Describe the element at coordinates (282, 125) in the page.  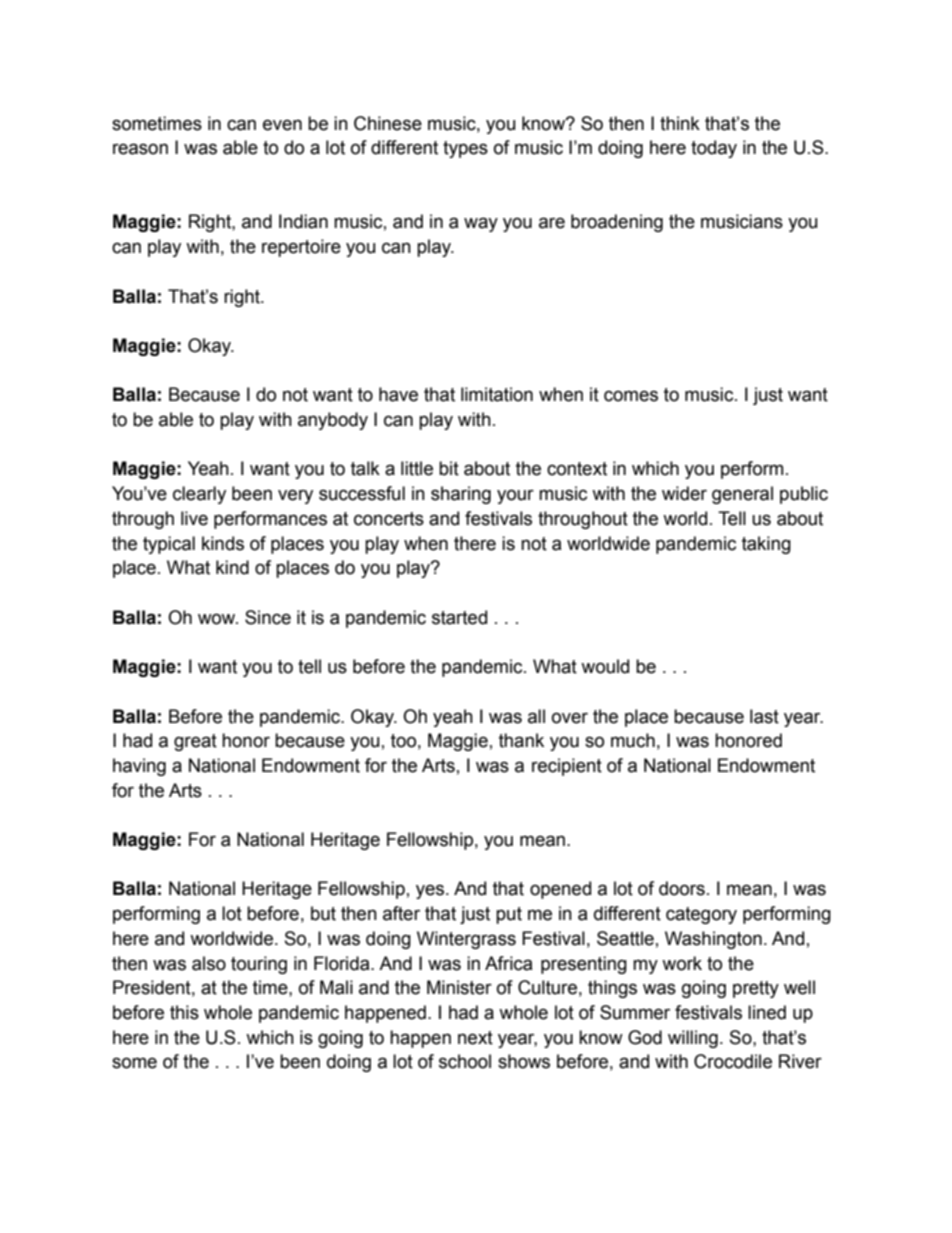
I see `even` at that location.
